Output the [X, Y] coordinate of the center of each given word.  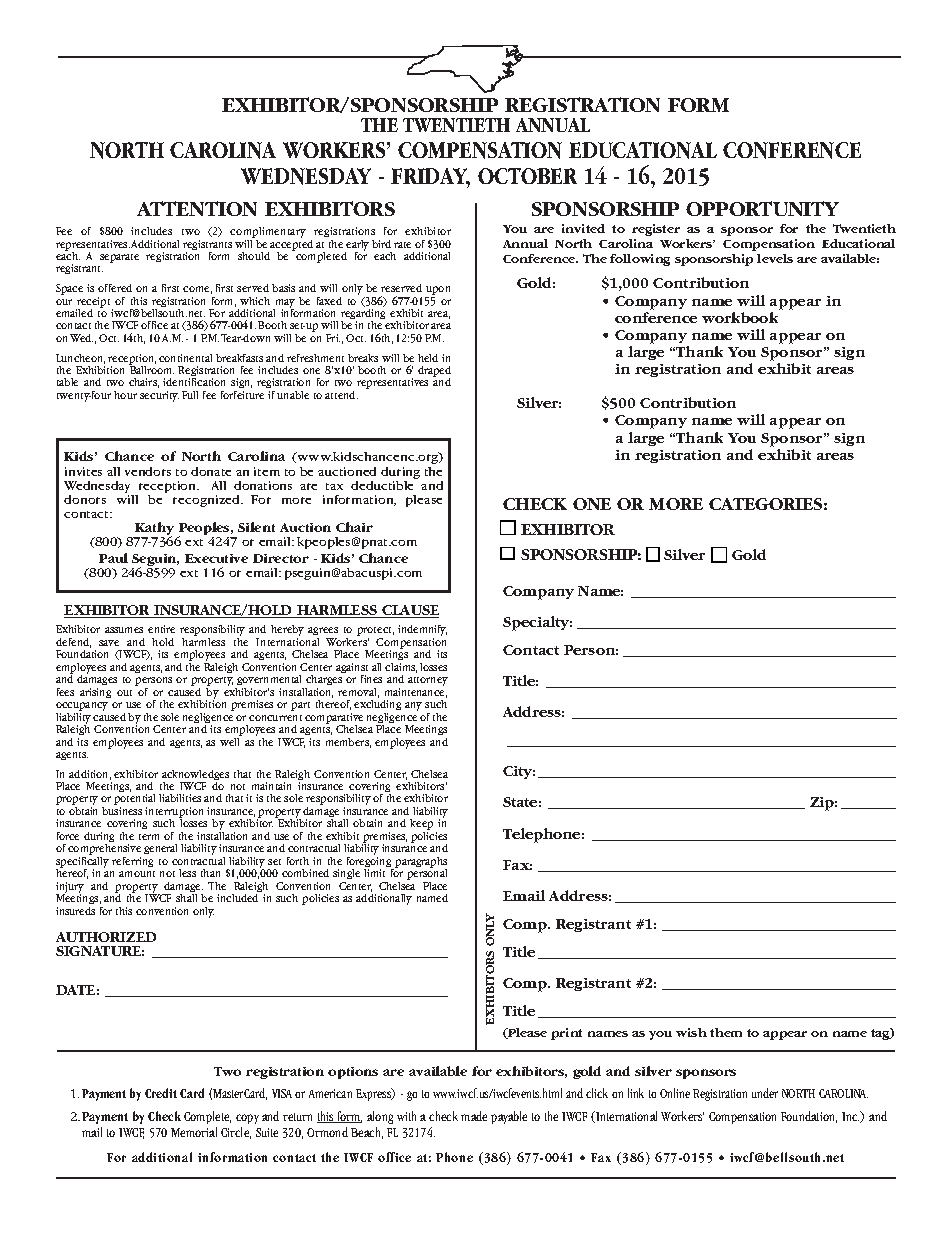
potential [134, 801]
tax [334, 486]
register [656, 230]
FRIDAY [430, 177]
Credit [161, 1093]
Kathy [155, 530]
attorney [428, 681]
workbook [740, 317]
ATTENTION [197, 208]
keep [421, 826]
